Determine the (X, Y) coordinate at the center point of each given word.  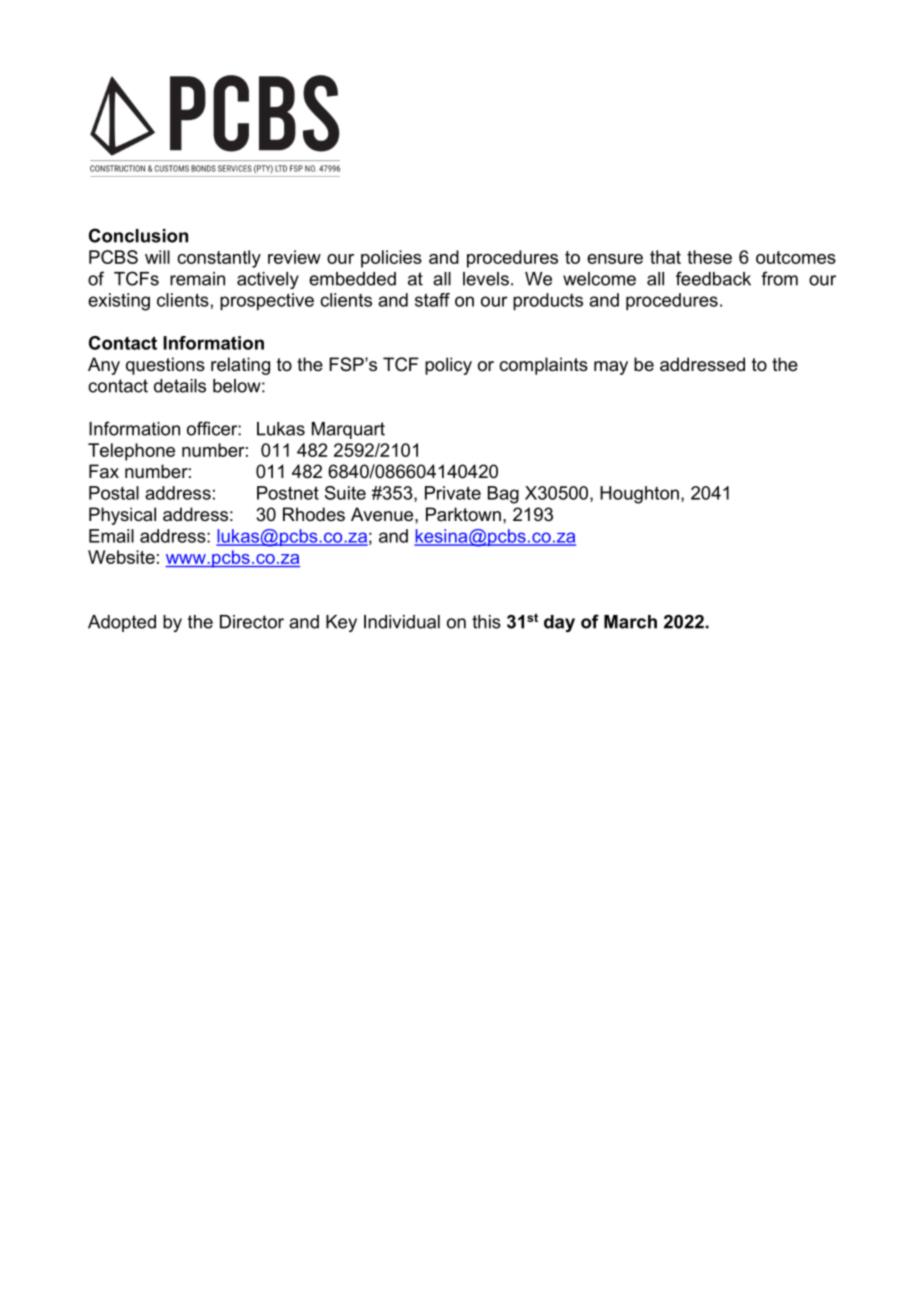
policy (448, 366)
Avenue (383, 514)
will (157, 257)
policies (391, 259)
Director (252, 622)
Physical (122, 516)
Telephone (131, 452)
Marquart (348, 430)
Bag (503, 495)
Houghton (639, 495)
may (611, 368)
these (709, 257)
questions (165, 366)
